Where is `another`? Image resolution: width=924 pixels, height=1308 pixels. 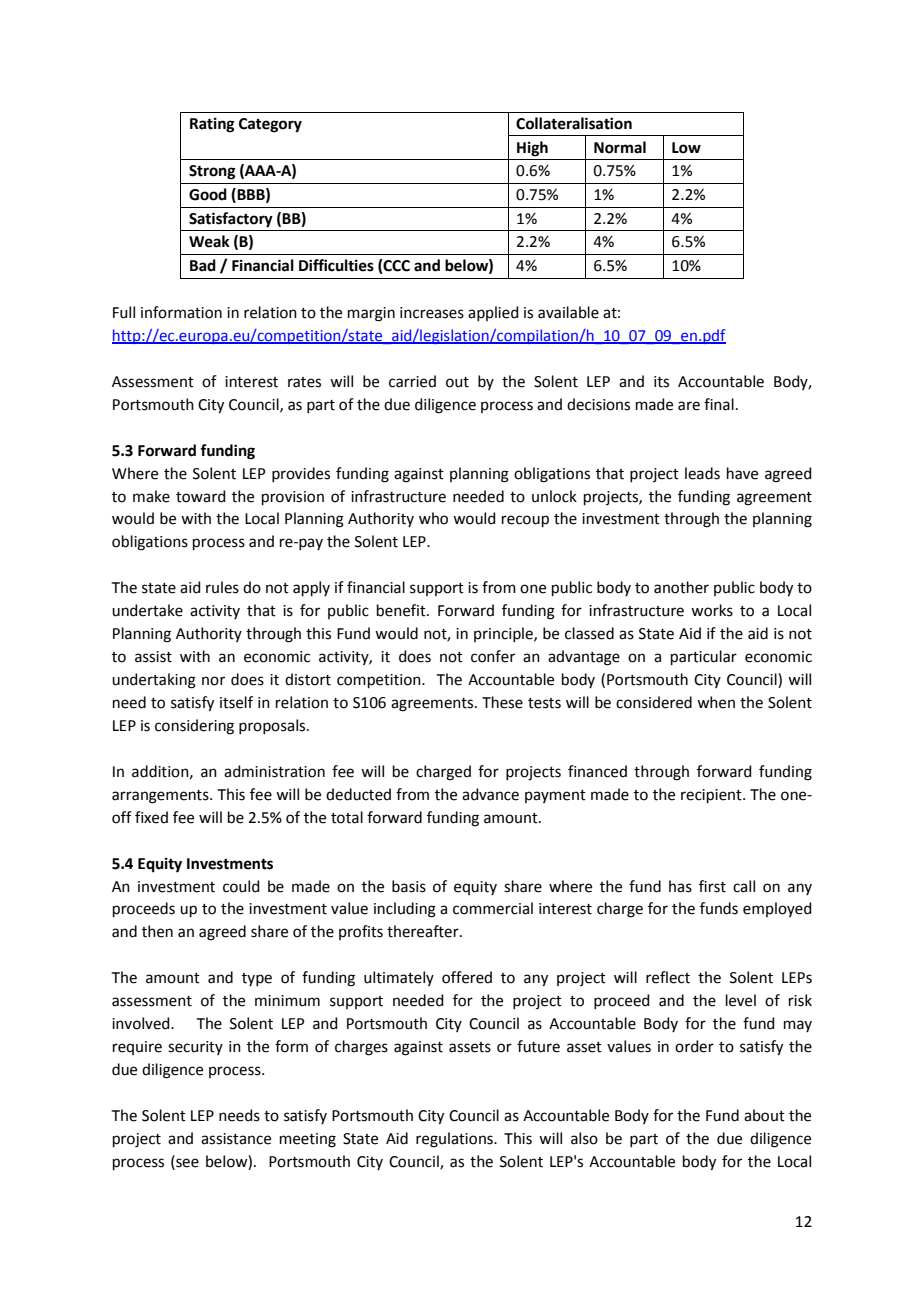
another is located at coordinates (681, 587).
